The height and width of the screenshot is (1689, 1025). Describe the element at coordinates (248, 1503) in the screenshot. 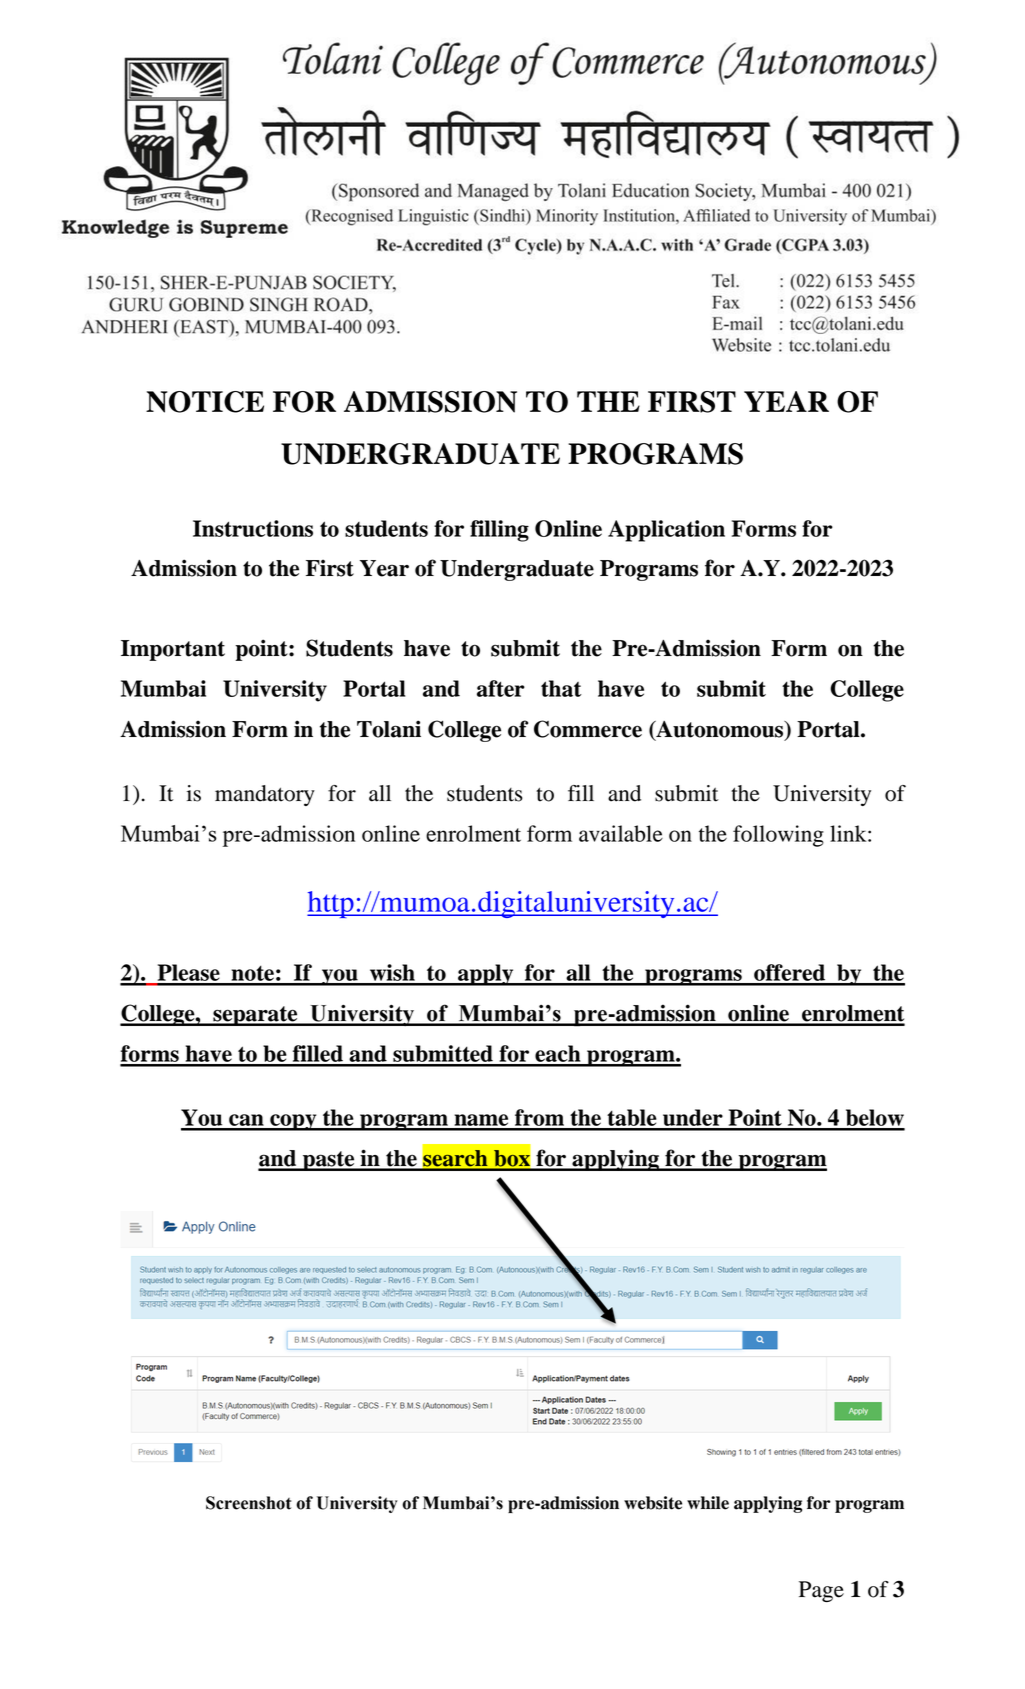

I see `Screenshot` at that location.
